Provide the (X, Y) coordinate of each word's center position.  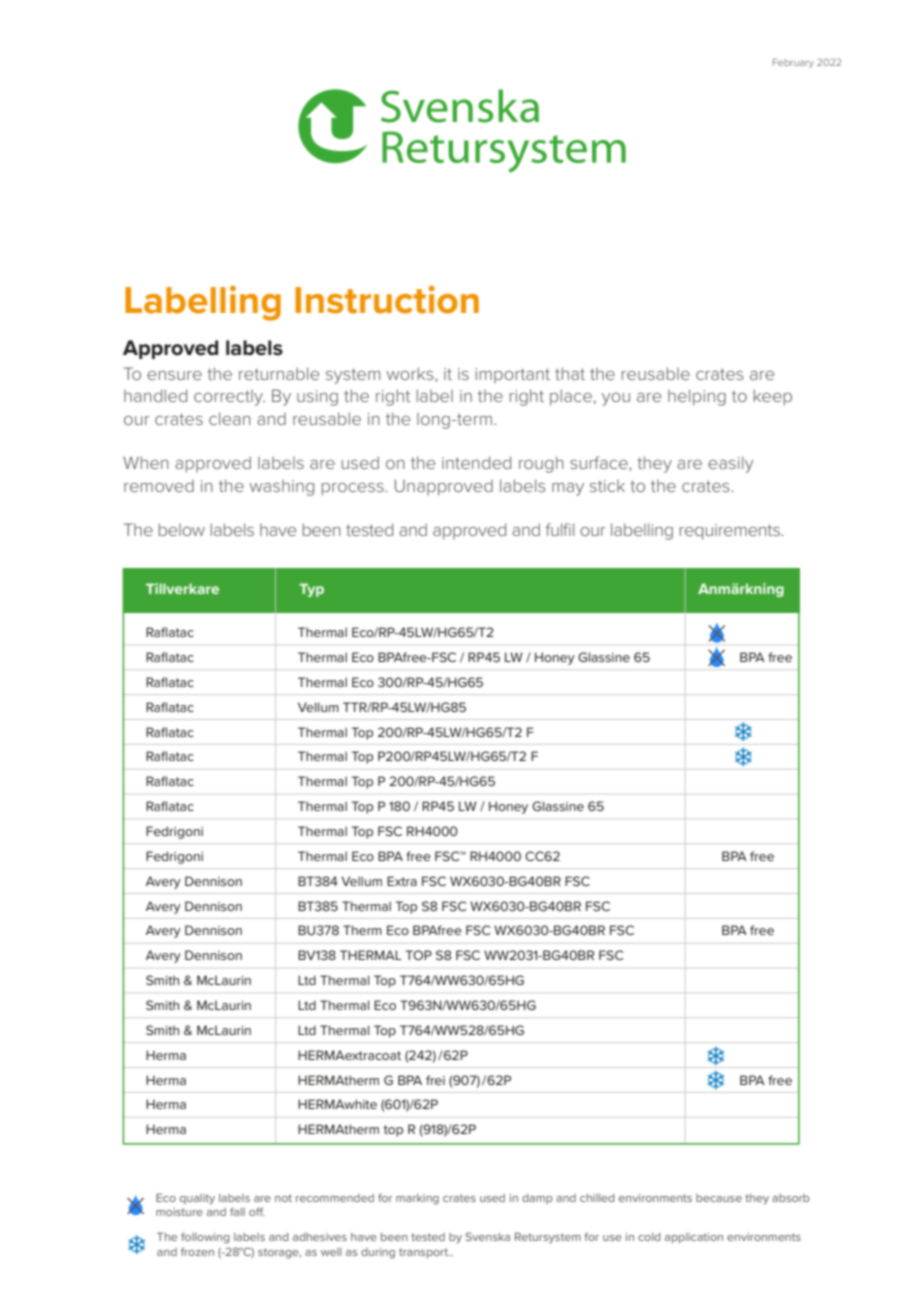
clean (230, 418)
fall (237, 1211)
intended (476, 462)
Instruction (387, 299)
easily (731, 464)
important (512, 375)
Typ (311, 590)
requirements (731, 532)
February (793, 63)
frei (435, 1080)
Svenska (487, 1236)
